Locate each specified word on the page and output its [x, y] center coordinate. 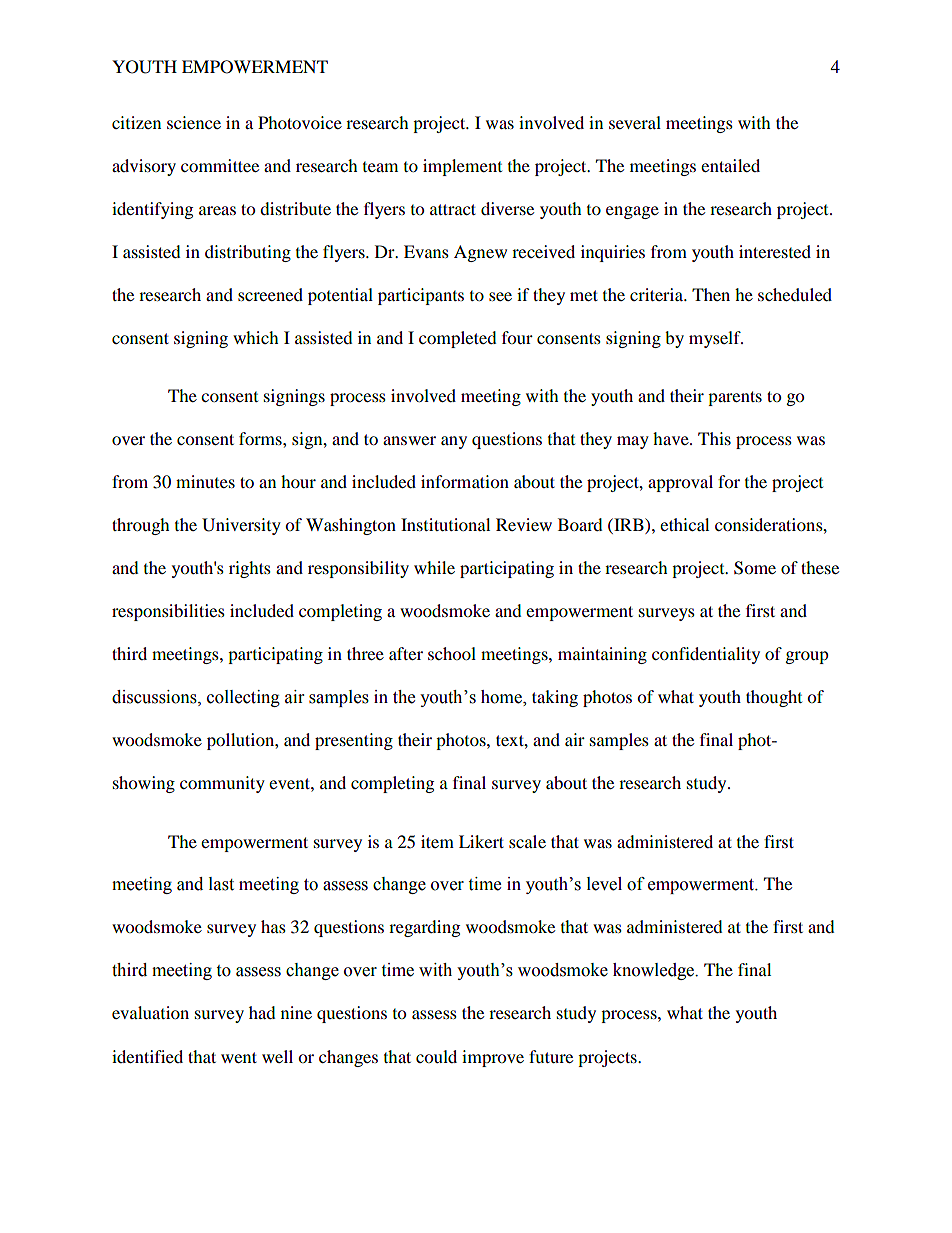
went [239, 1057]
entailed [730, 165]
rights [250, 569]
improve [493, 1058]
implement [462, 167]
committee [220, 165]
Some [755, 568]
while [434, 567]
